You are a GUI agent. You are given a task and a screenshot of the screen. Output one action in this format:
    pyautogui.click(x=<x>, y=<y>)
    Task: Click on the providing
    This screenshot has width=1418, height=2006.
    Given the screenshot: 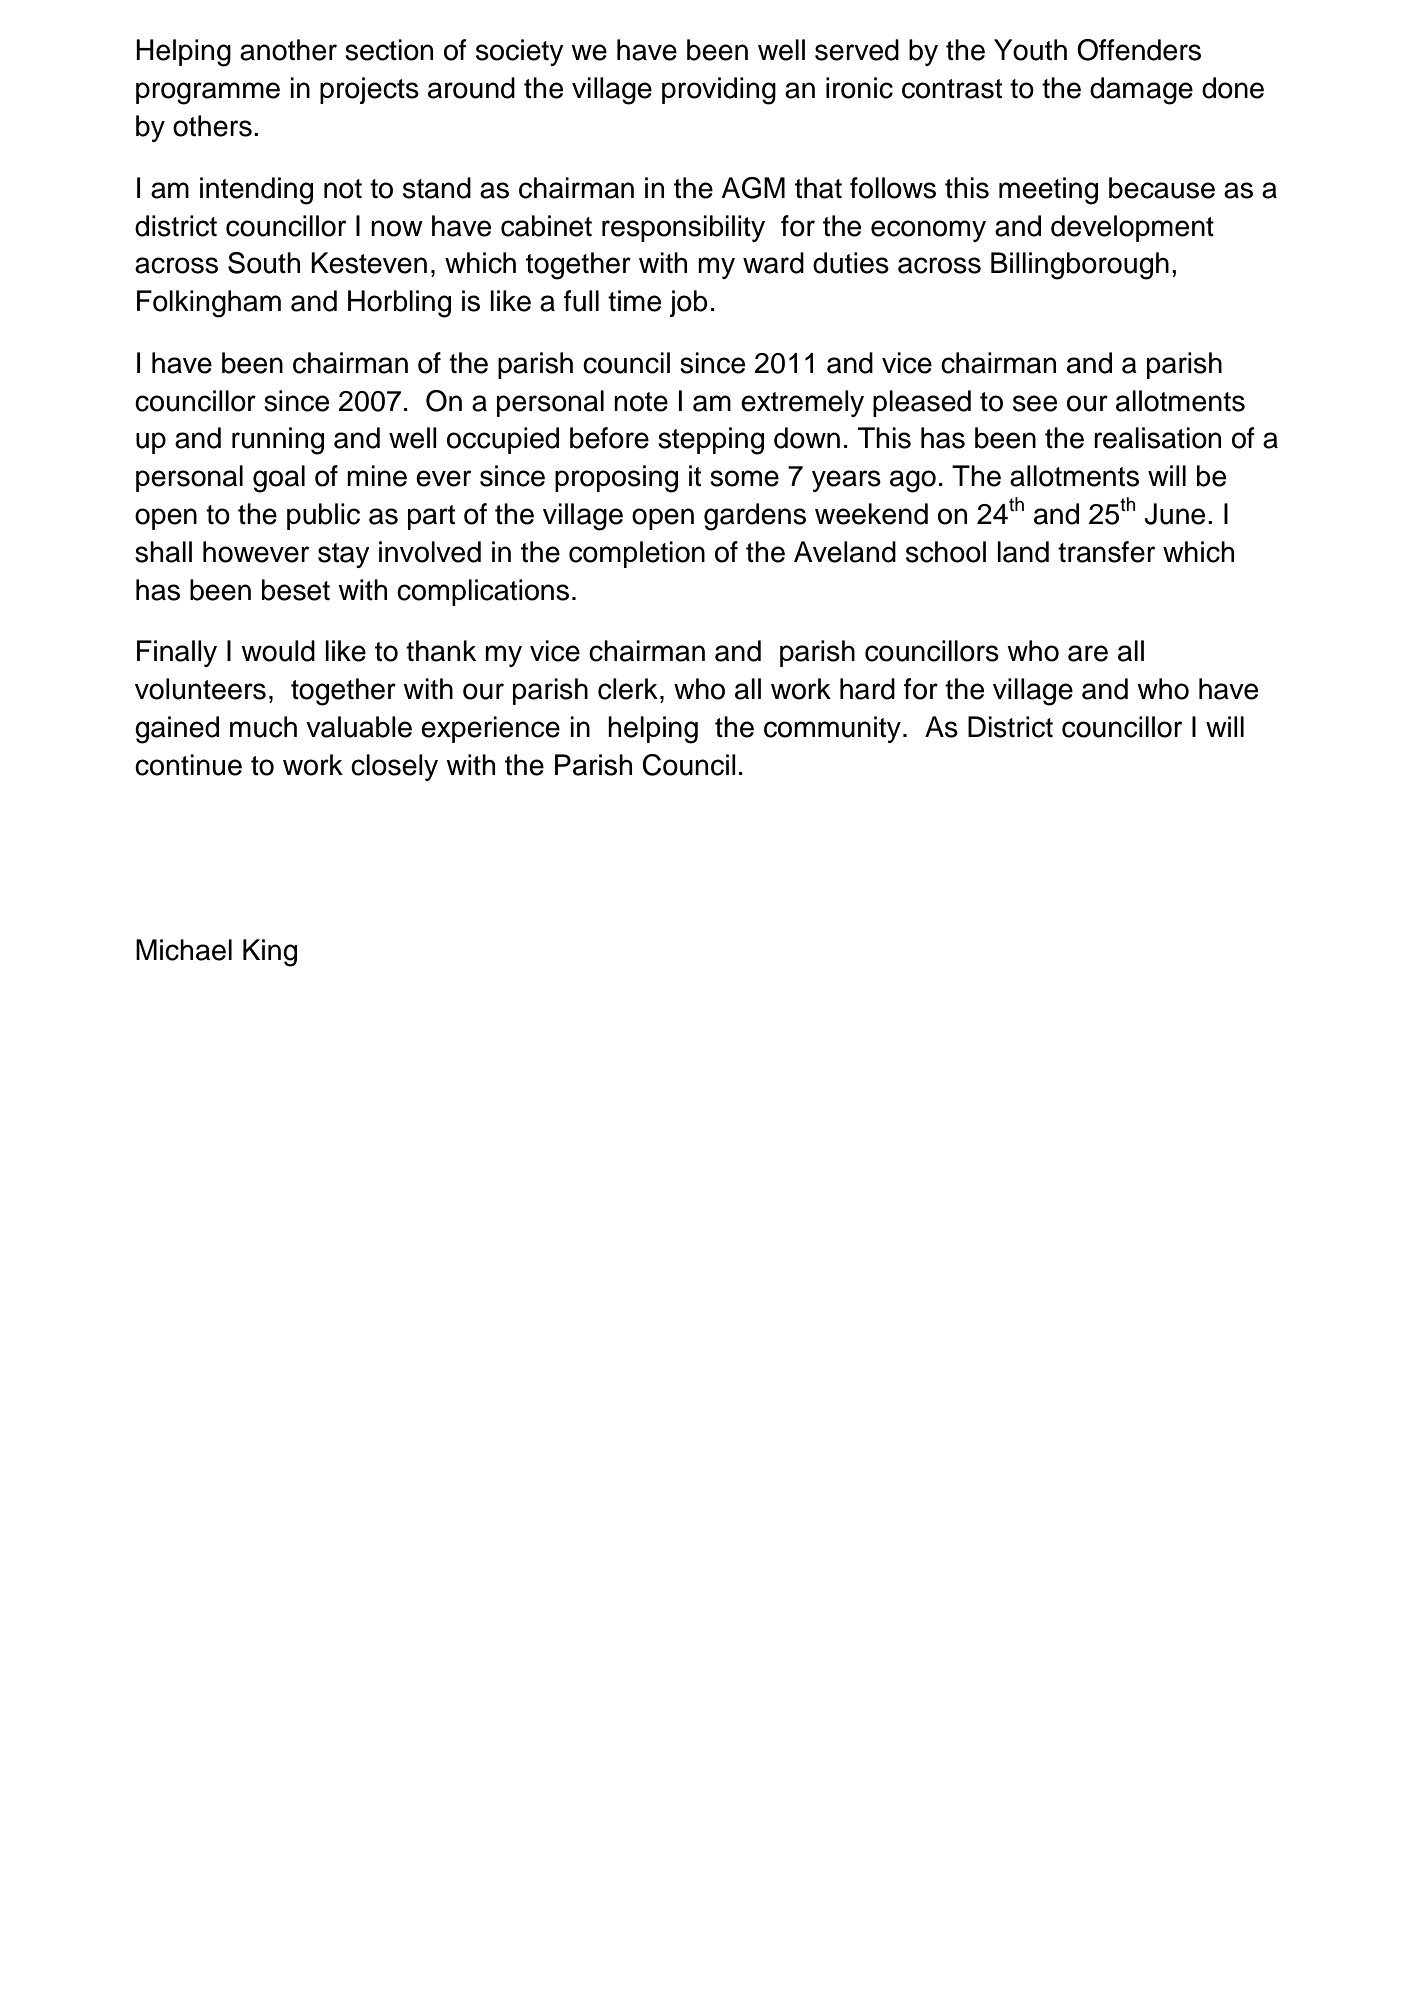 What is the action you would take?
    pyautogui.click(x=719, y=91)
